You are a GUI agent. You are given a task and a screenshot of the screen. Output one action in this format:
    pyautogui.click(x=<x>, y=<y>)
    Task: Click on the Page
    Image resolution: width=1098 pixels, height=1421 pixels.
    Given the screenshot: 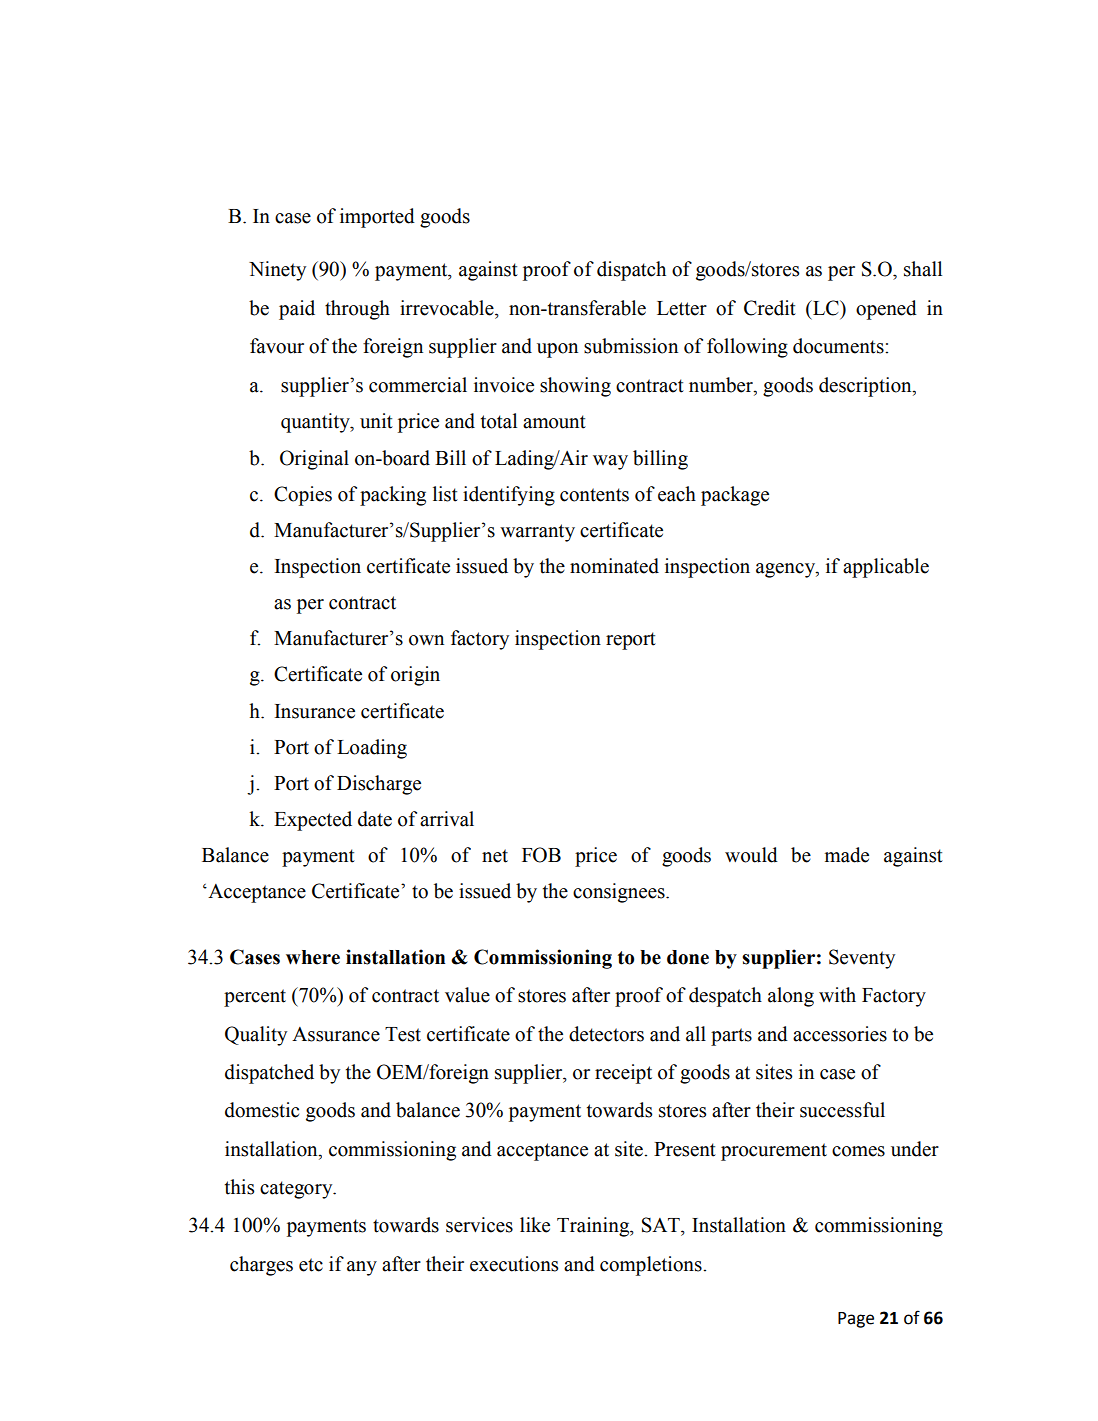 What is the action you would take?
    pyautogui.click(x=856, y=1320)
